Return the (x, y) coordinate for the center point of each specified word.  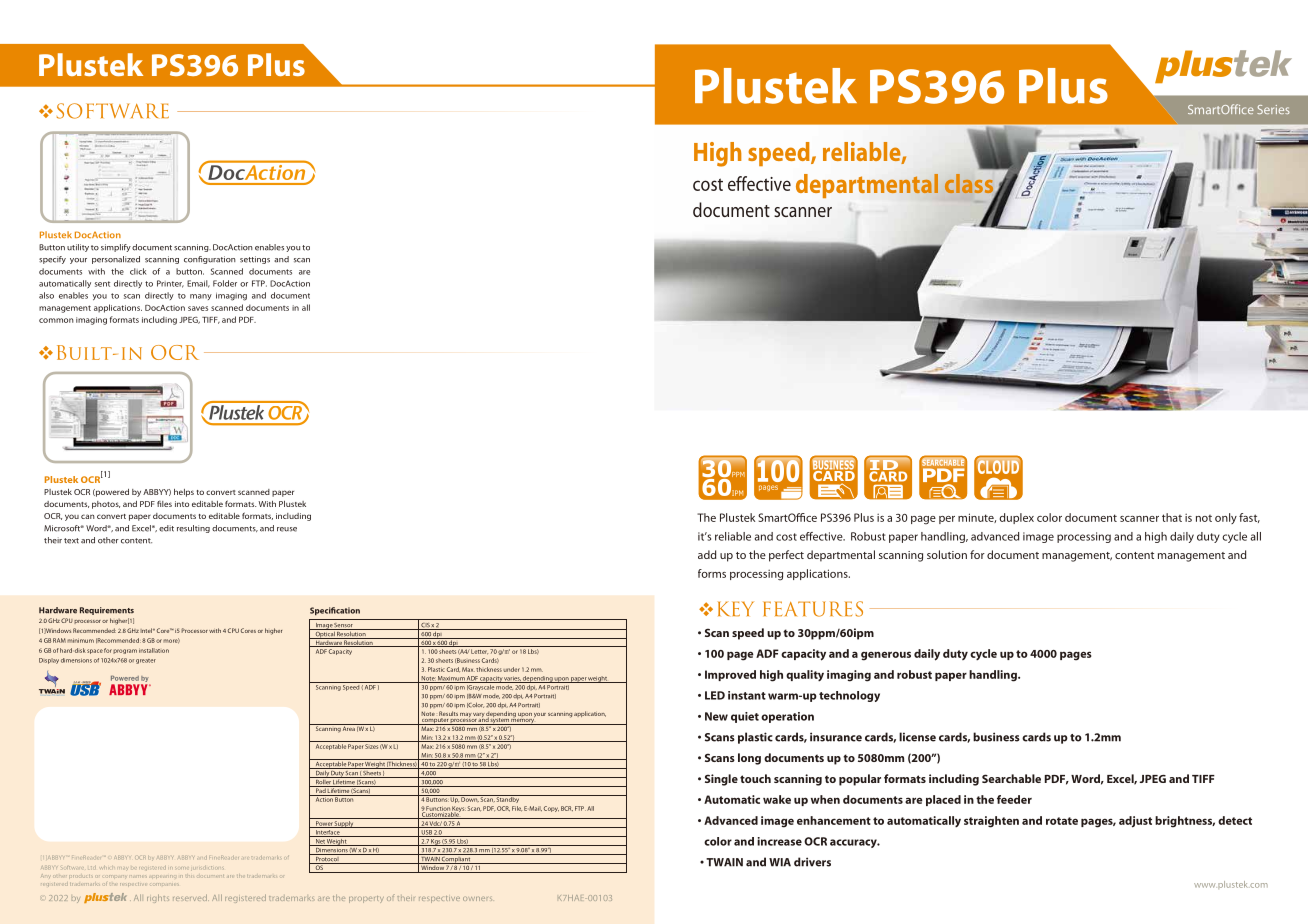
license (917, 737)
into (182, 504)
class (970, 185)
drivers (812, 862)
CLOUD (998, 466)
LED (715, 695)
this (189, 875)
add (707, 554)
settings (255, 260)
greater (146, 661)
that (1172, 517)
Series (1273, 109)
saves (198, 308)
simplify (116, 248)
